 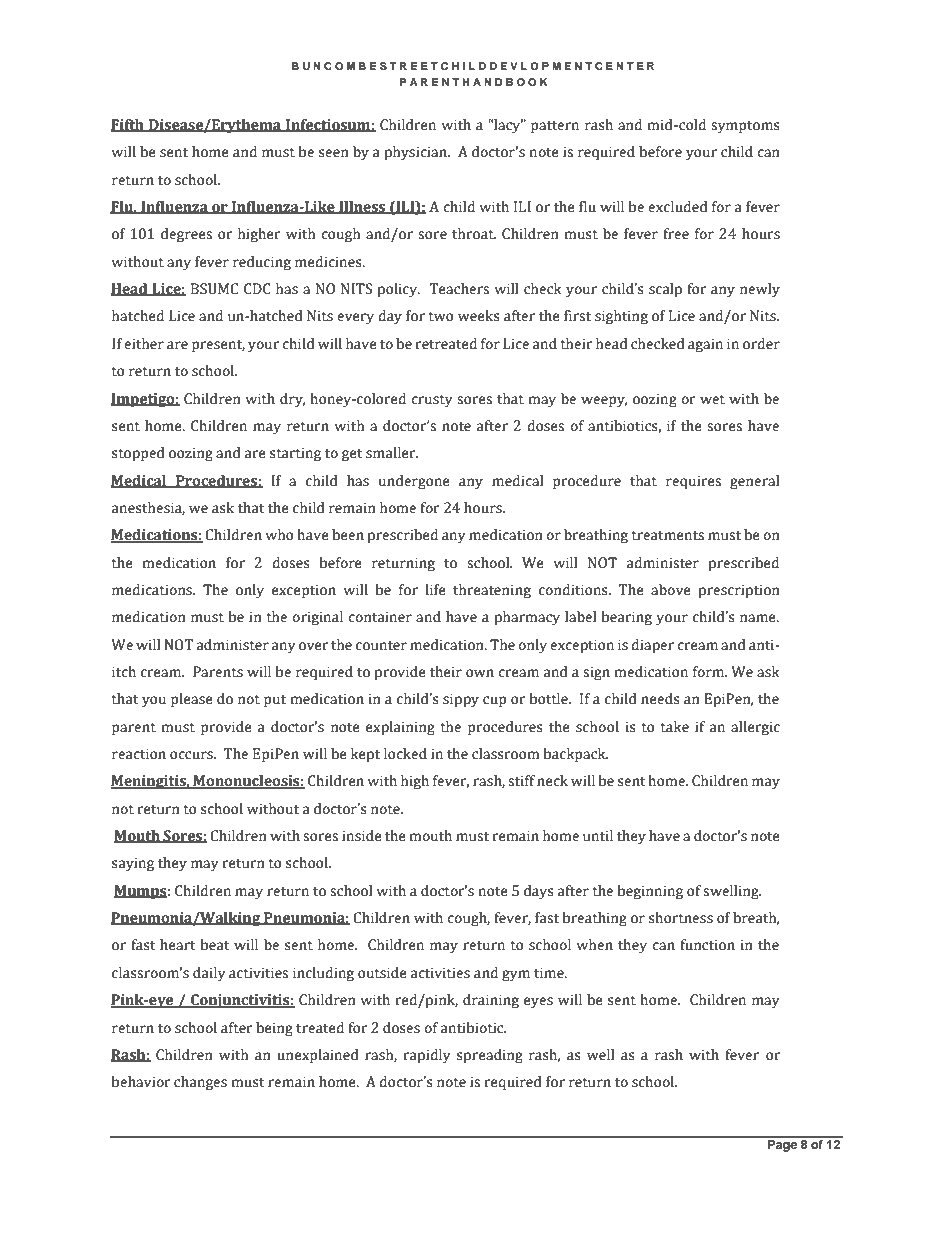 What do you see at coordinates (431, 401) in the document?
I see `crusty` at bounding box center [431, 401].
